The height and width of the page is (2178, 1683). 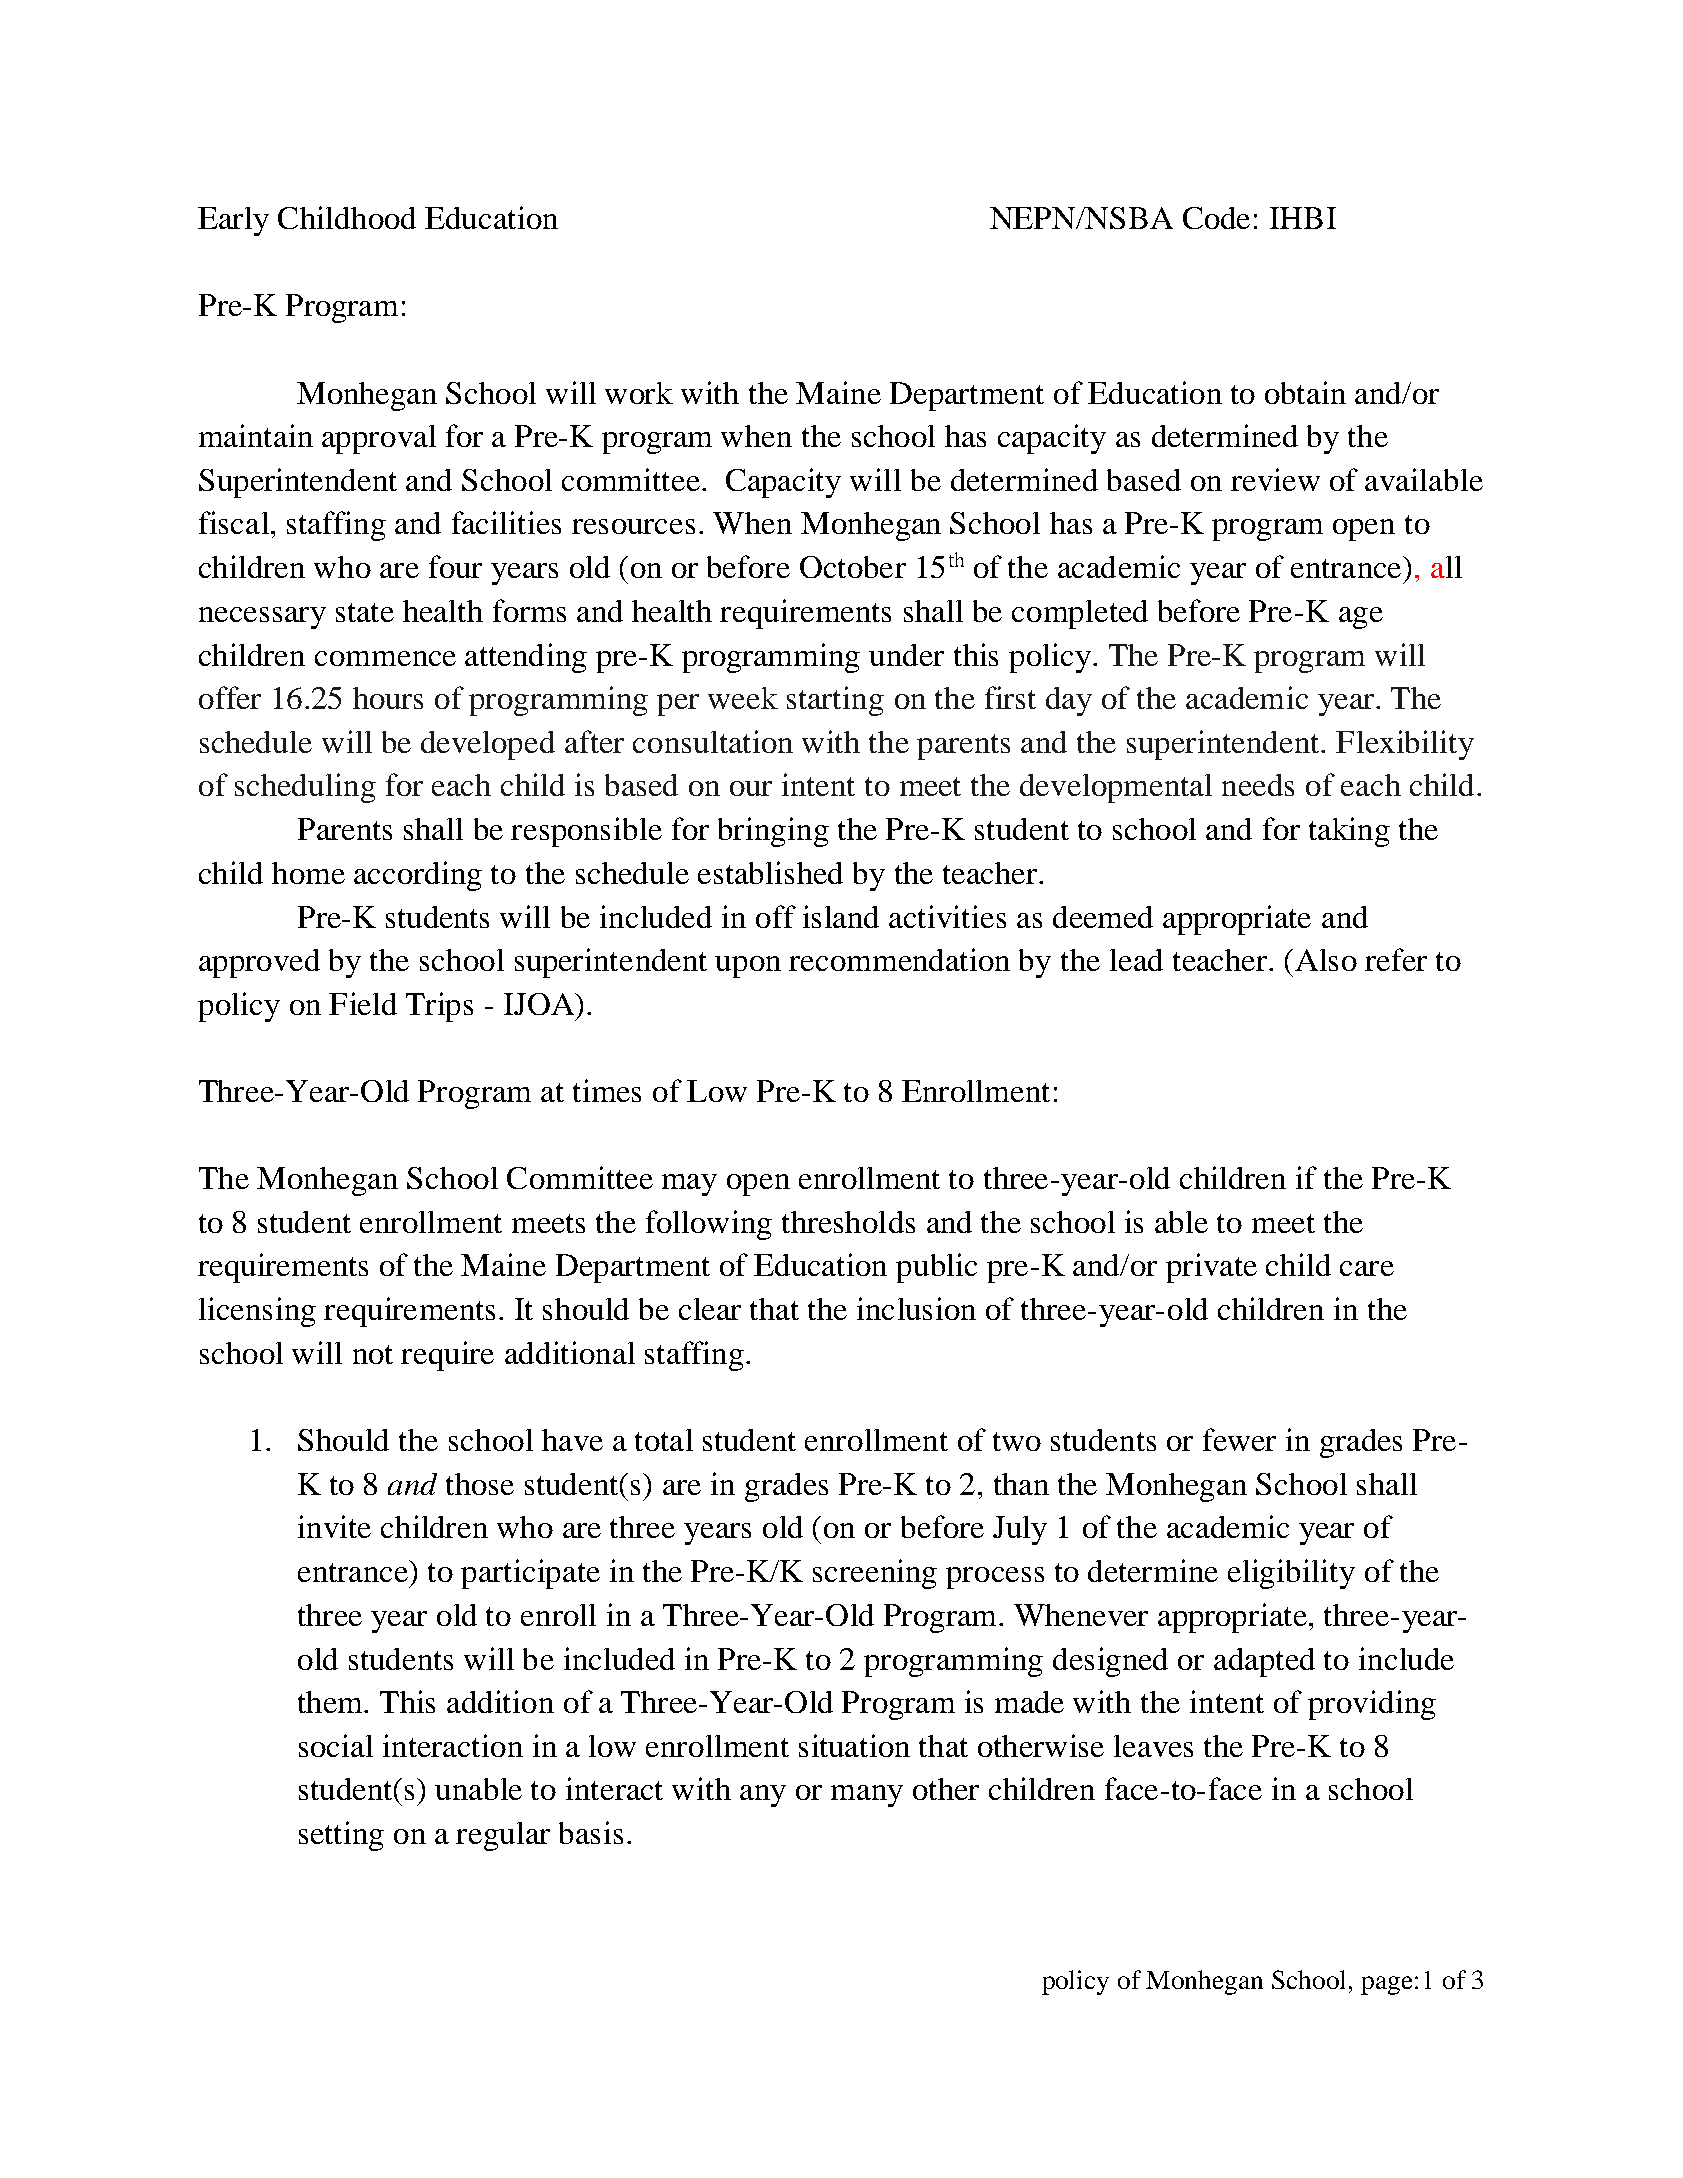 I want to click on needs, so click(x=1258, y=785).
